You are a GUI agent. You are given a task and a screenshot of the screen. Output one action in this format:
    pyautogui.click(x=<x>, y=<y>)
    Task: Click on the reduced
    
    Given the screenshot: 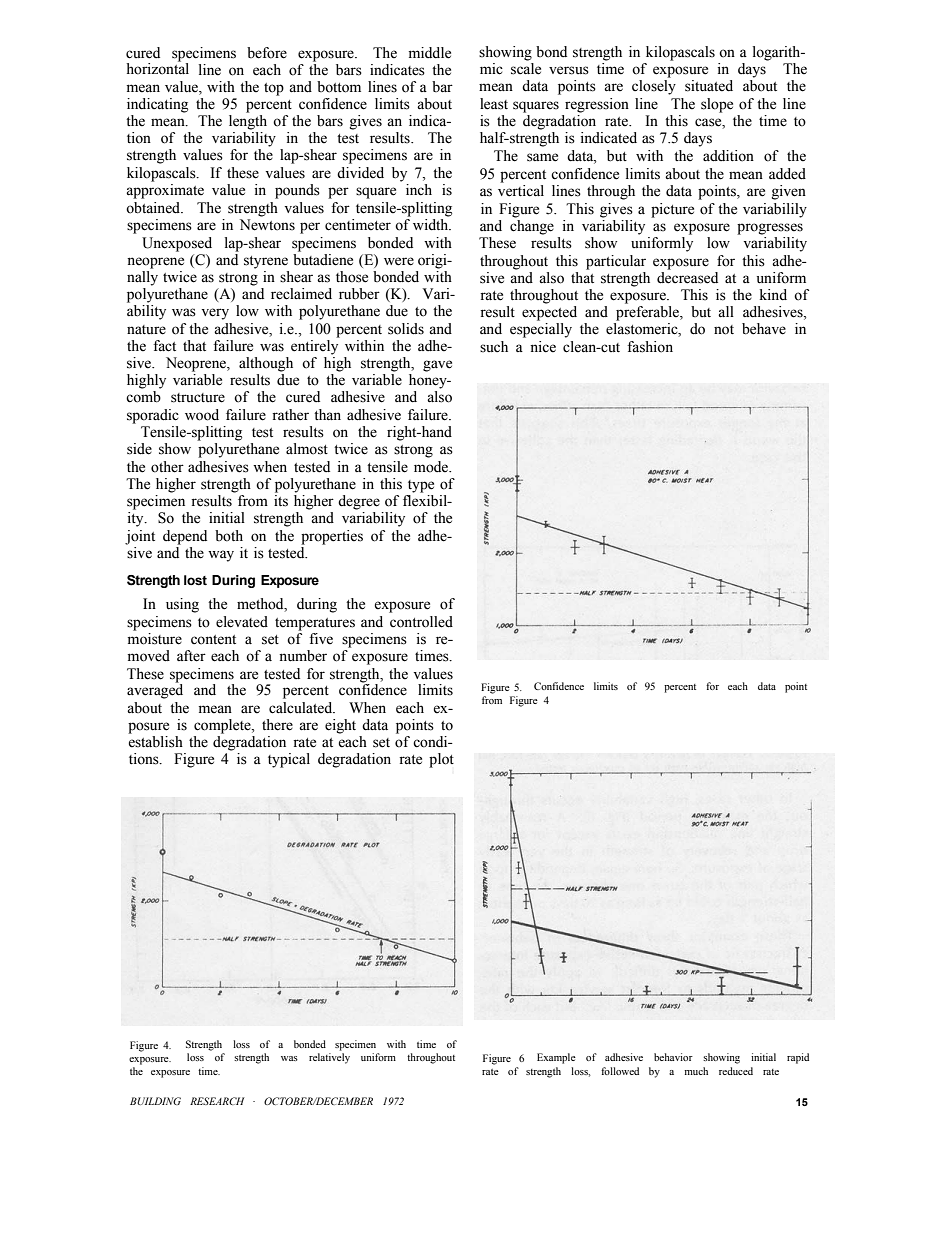 What is the action you would take?
    pyautogui.click(x=736, y=1071)
